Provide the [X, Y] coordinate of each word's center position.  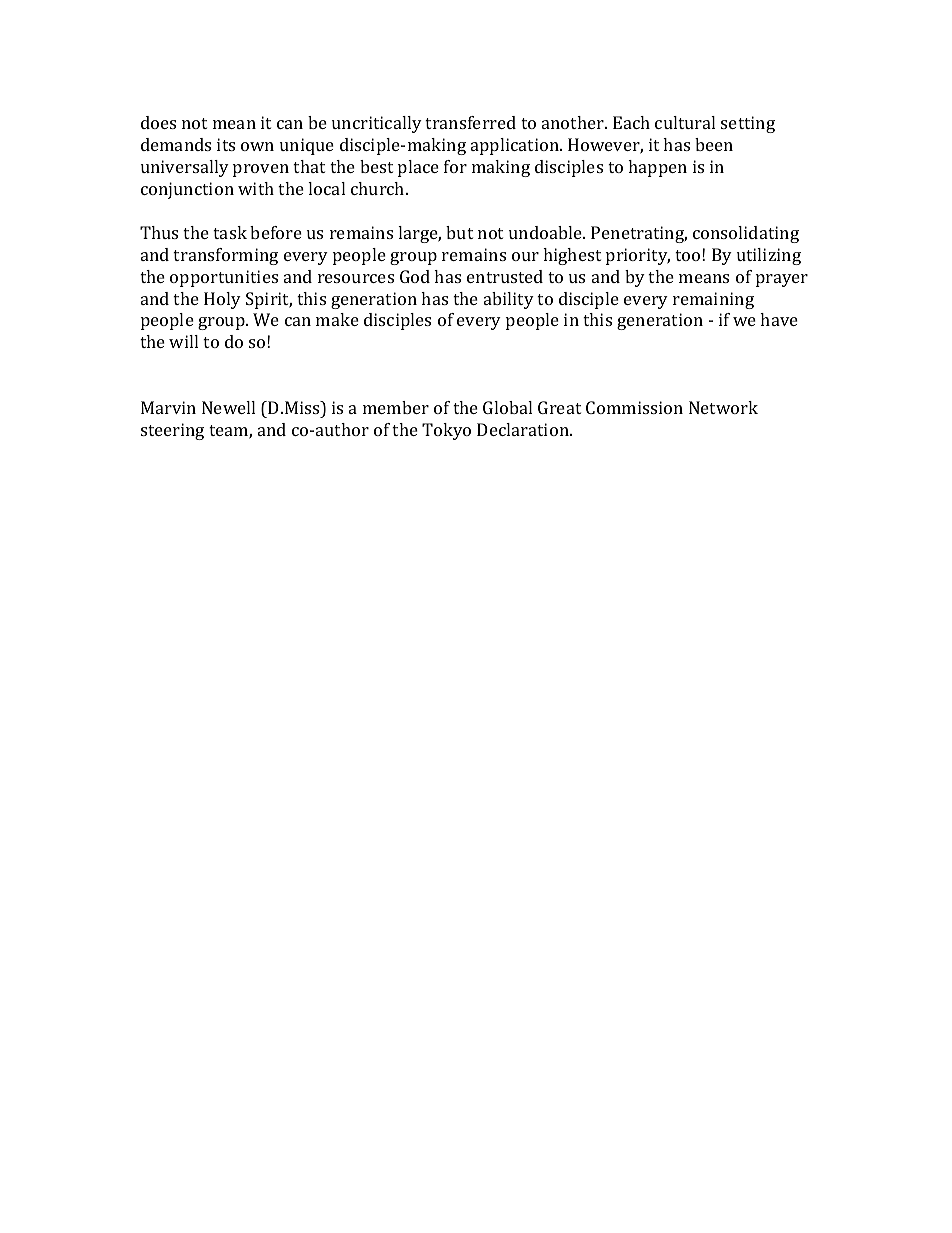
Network [723, 407]
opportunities [224, 278]
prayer [782, 280]
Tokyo [446, 431]
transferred [470, 122]
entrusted [505, 276]
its [226, 144]
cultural [685, 122]
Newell [228, 407]
